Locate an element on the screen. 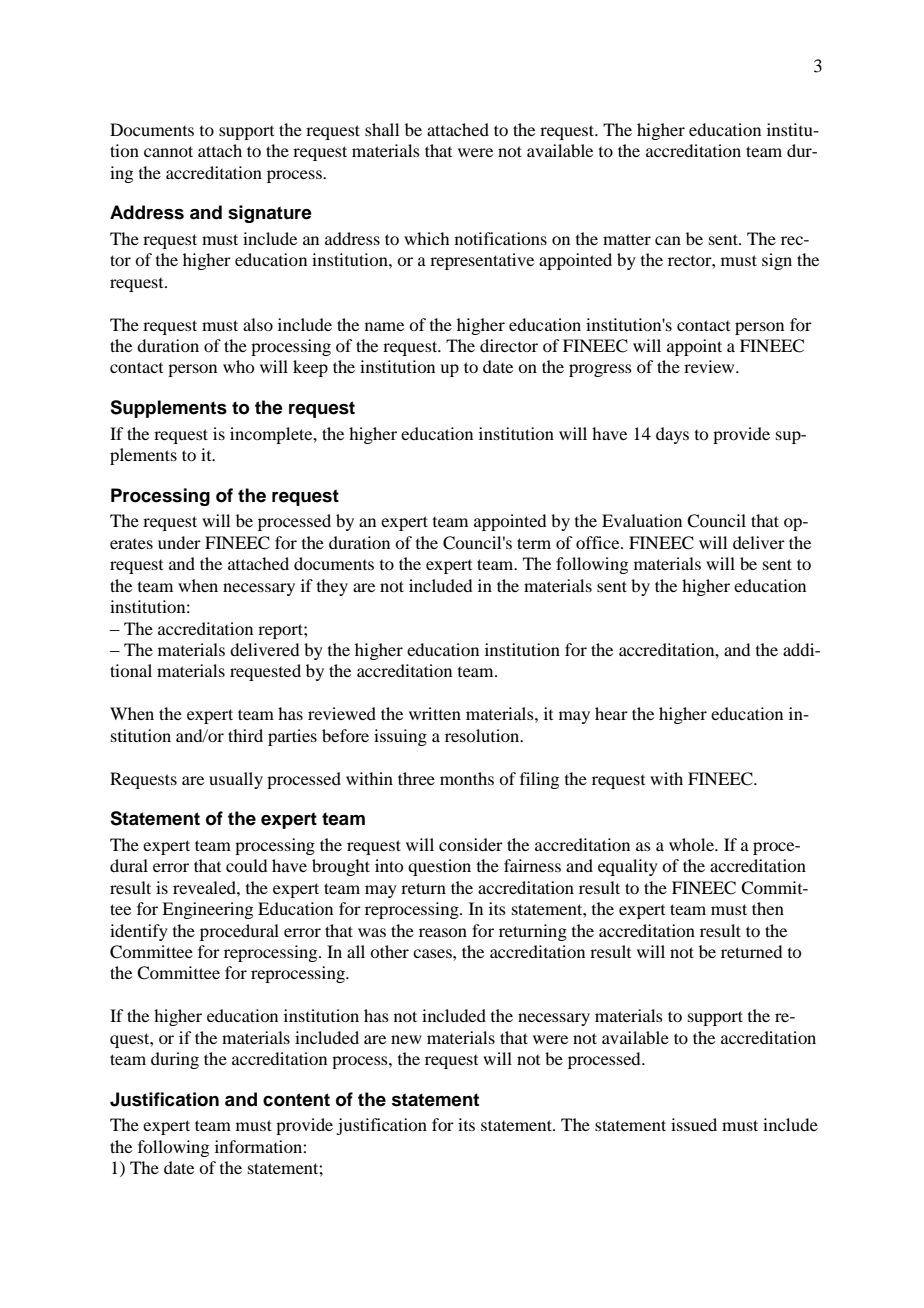  during is located at coordinates (175, 1060).
